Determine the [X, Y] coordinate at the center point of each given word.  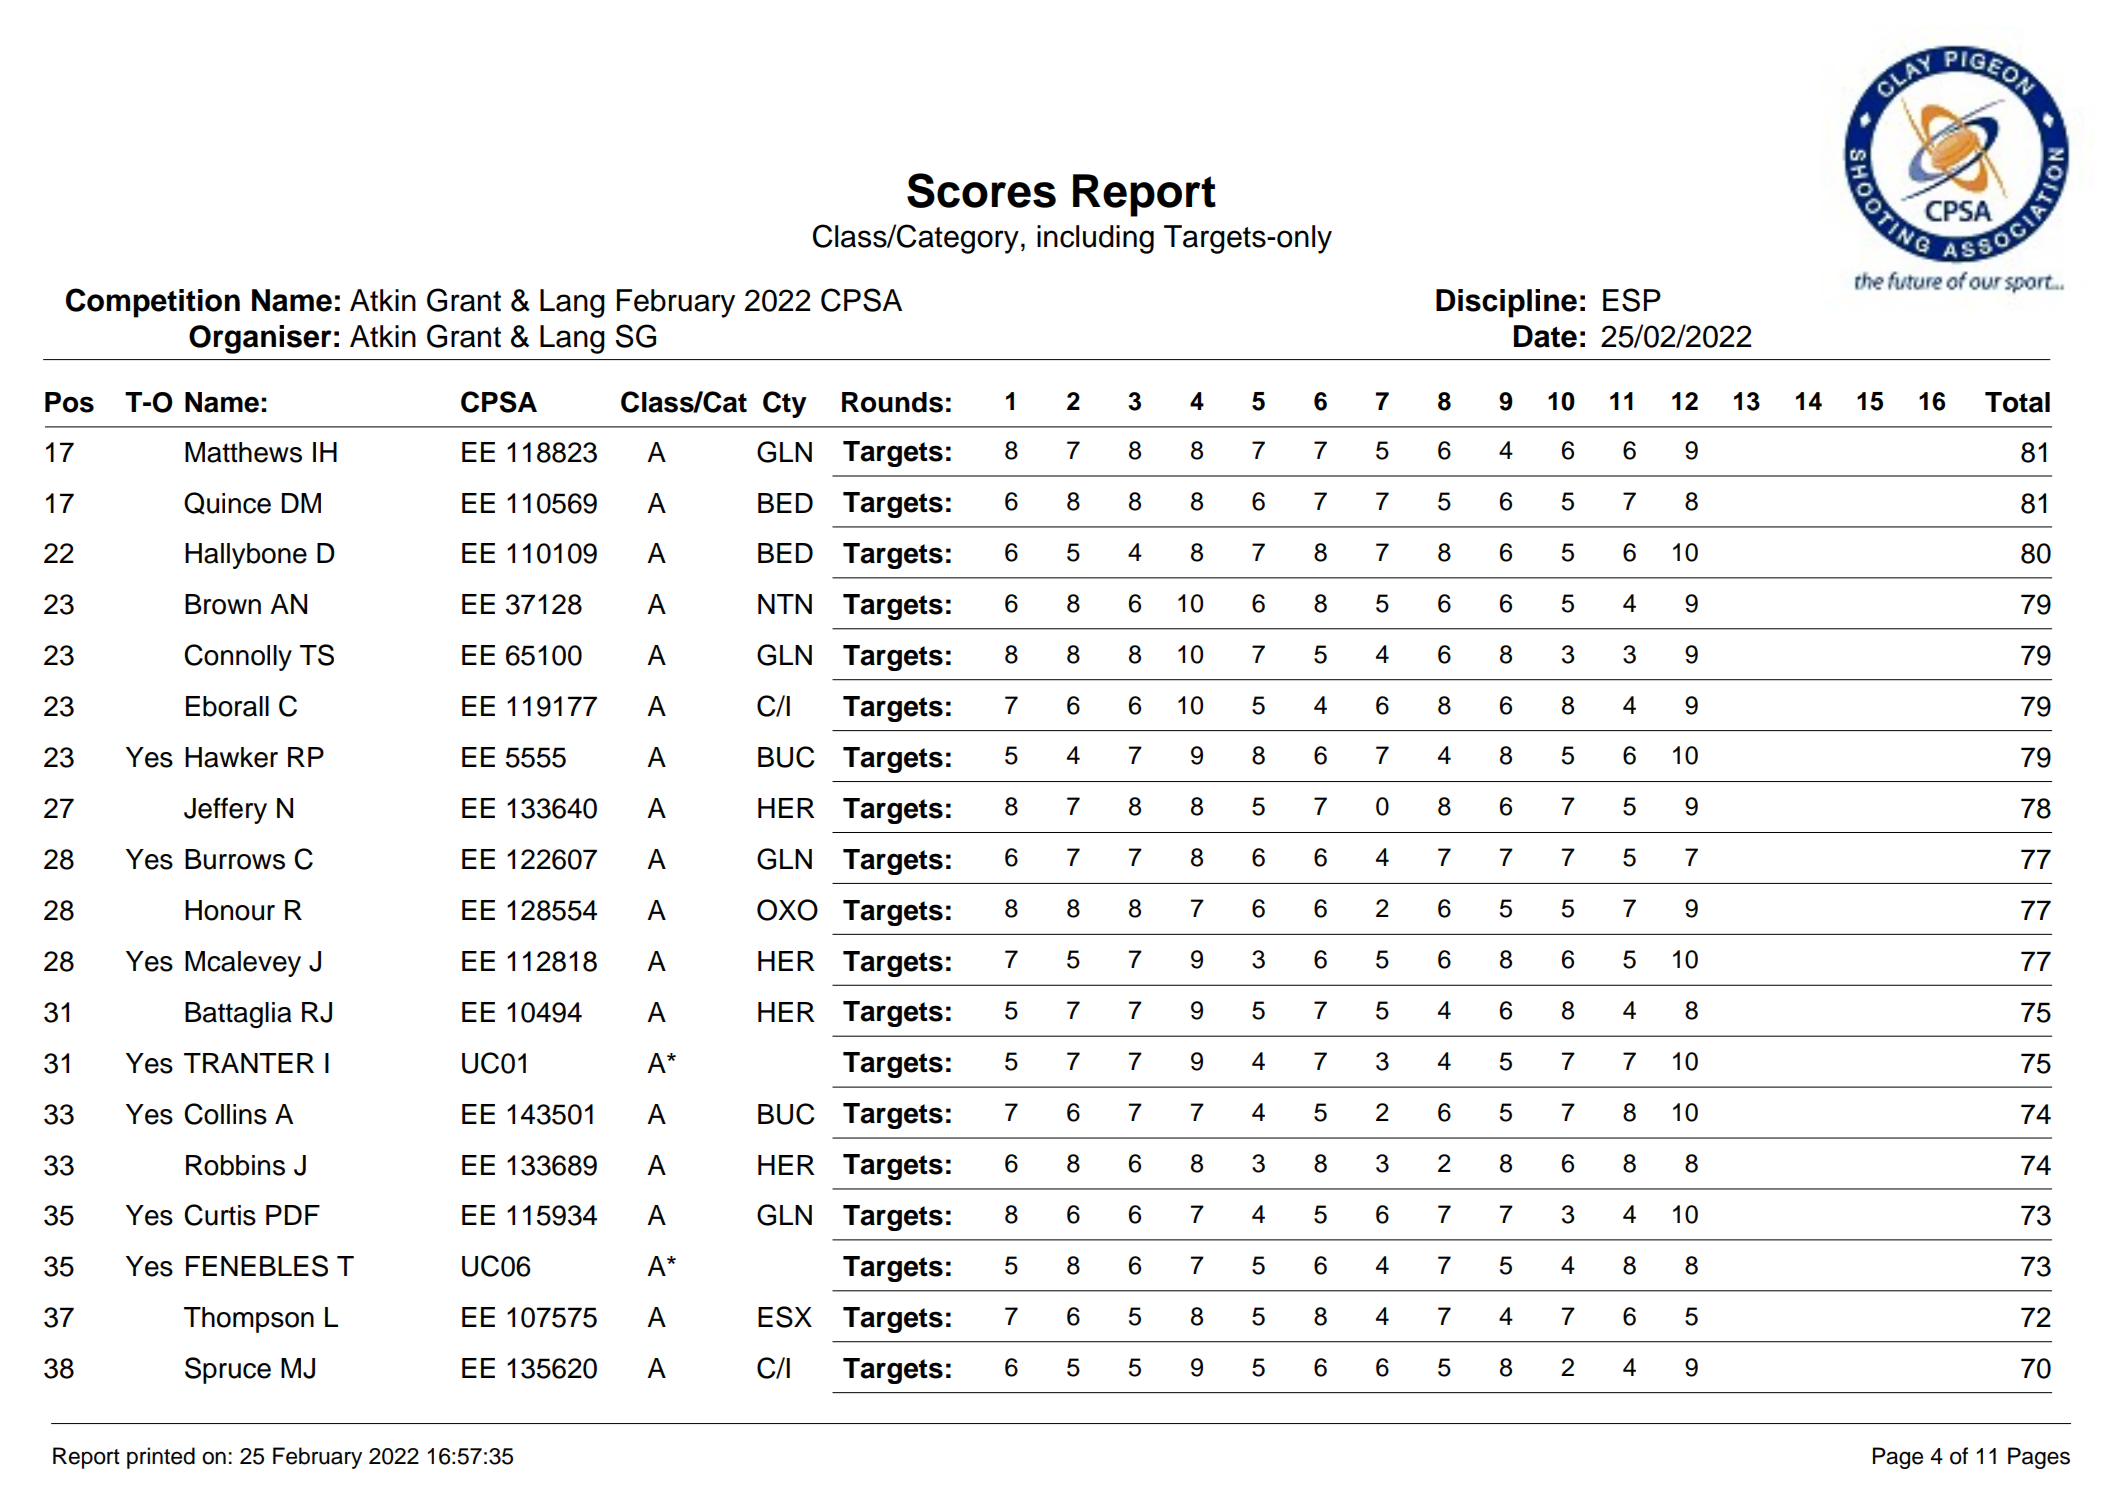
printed [161, 1458]
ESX [785, 1317]
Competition [153, 303]
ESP [1632, 300]
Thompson [249, 1320]
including [1095, 239]
